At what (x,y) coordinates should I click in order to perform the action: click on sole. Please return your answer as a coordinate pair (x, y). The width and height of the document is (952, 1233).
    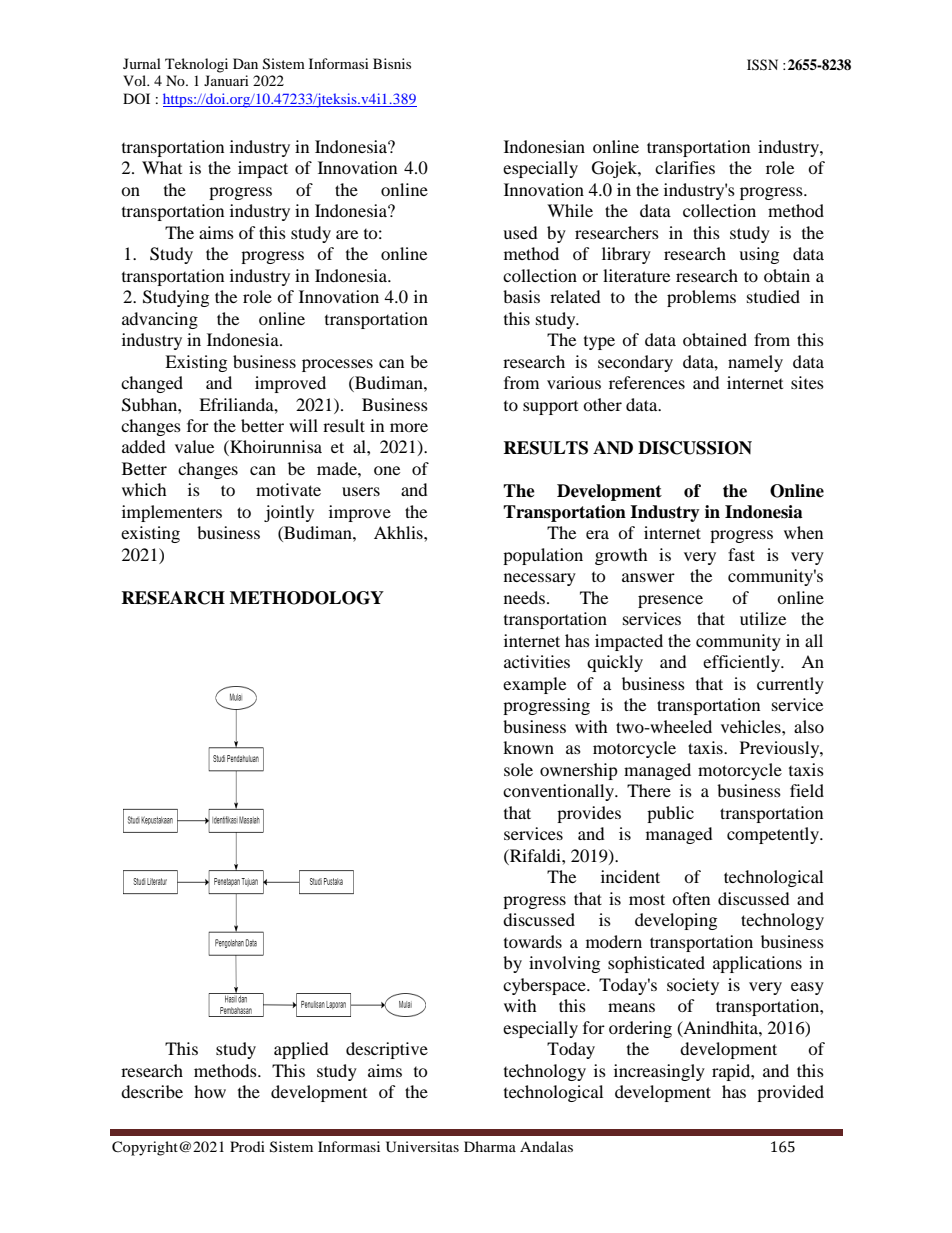
    Looking at the image, I should click on (518, 769).
